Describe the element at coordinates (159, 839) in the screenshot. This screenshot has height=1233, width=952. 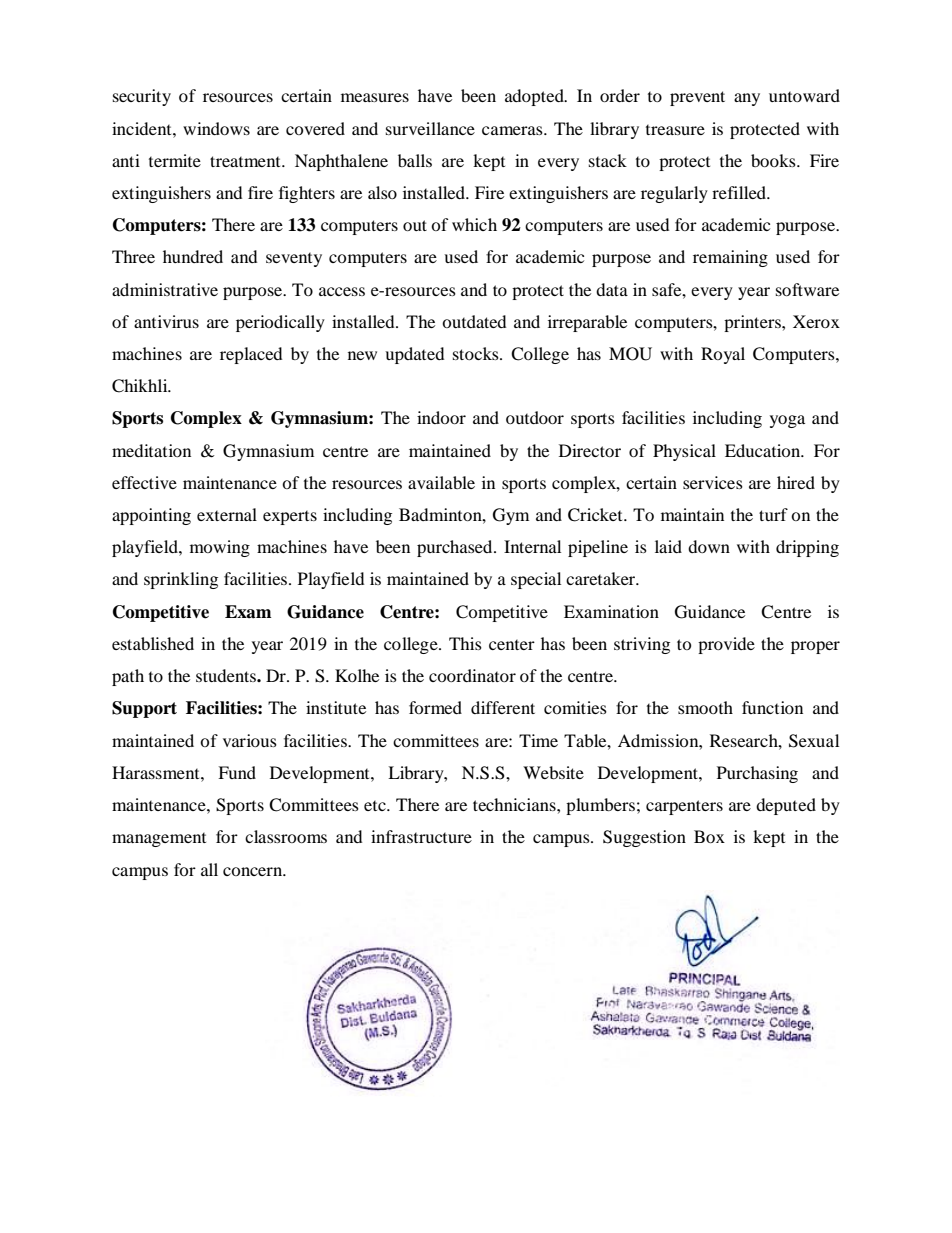
I see `management` at that location.
